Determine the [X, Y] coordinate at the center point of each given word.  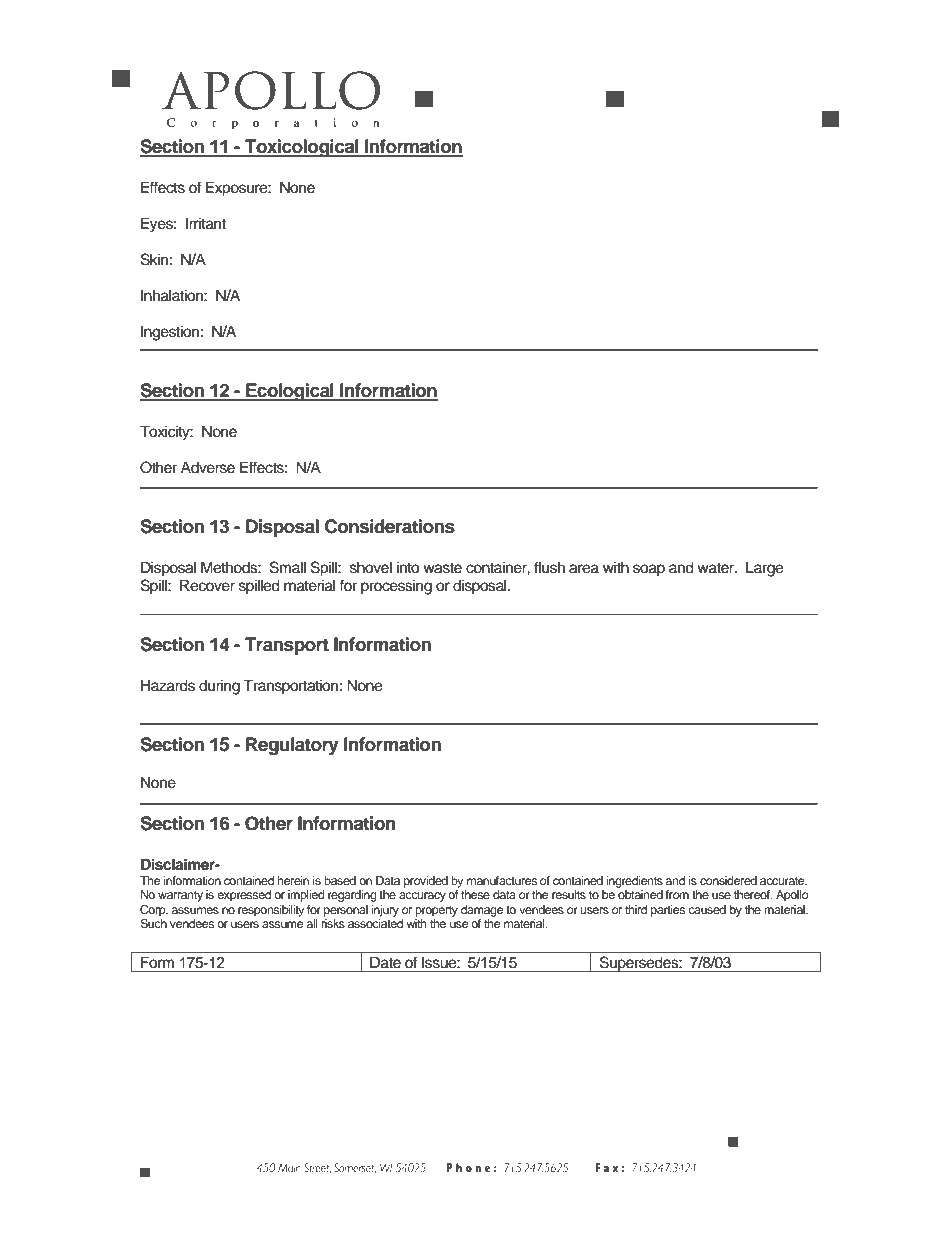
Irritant [206, 224]
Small [288, 567]
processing [396, 587]
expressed [244, 896]
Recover [207, 585]
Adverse [208, 467]
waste [442, 568]
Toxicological [302, 148]
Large [764, 569]
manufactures [502, 880]
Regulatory [292, 746]
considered [728, 880]
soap [649, 570]
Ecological [290, 392]
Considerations [390, 526]
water [717, 568]
